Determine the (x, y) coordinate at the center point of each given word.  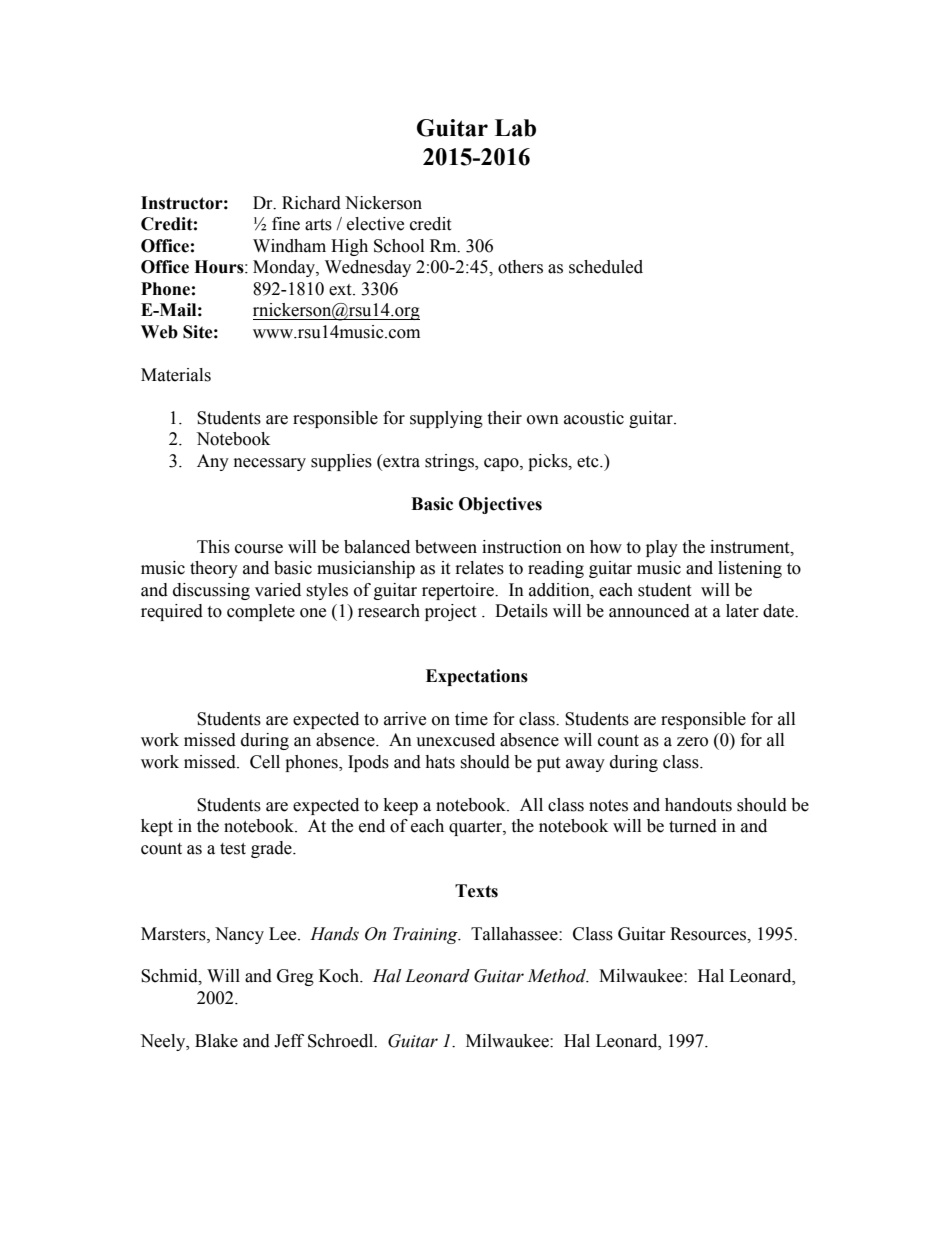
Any (213, 462)
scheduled (606, 267)
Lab (515, 128)
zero (692, 742)
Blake (216, 1041)
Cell (265, 762)
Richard (311, 203)
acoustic (594, 418)
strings (450, 462)
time (471, 719)
